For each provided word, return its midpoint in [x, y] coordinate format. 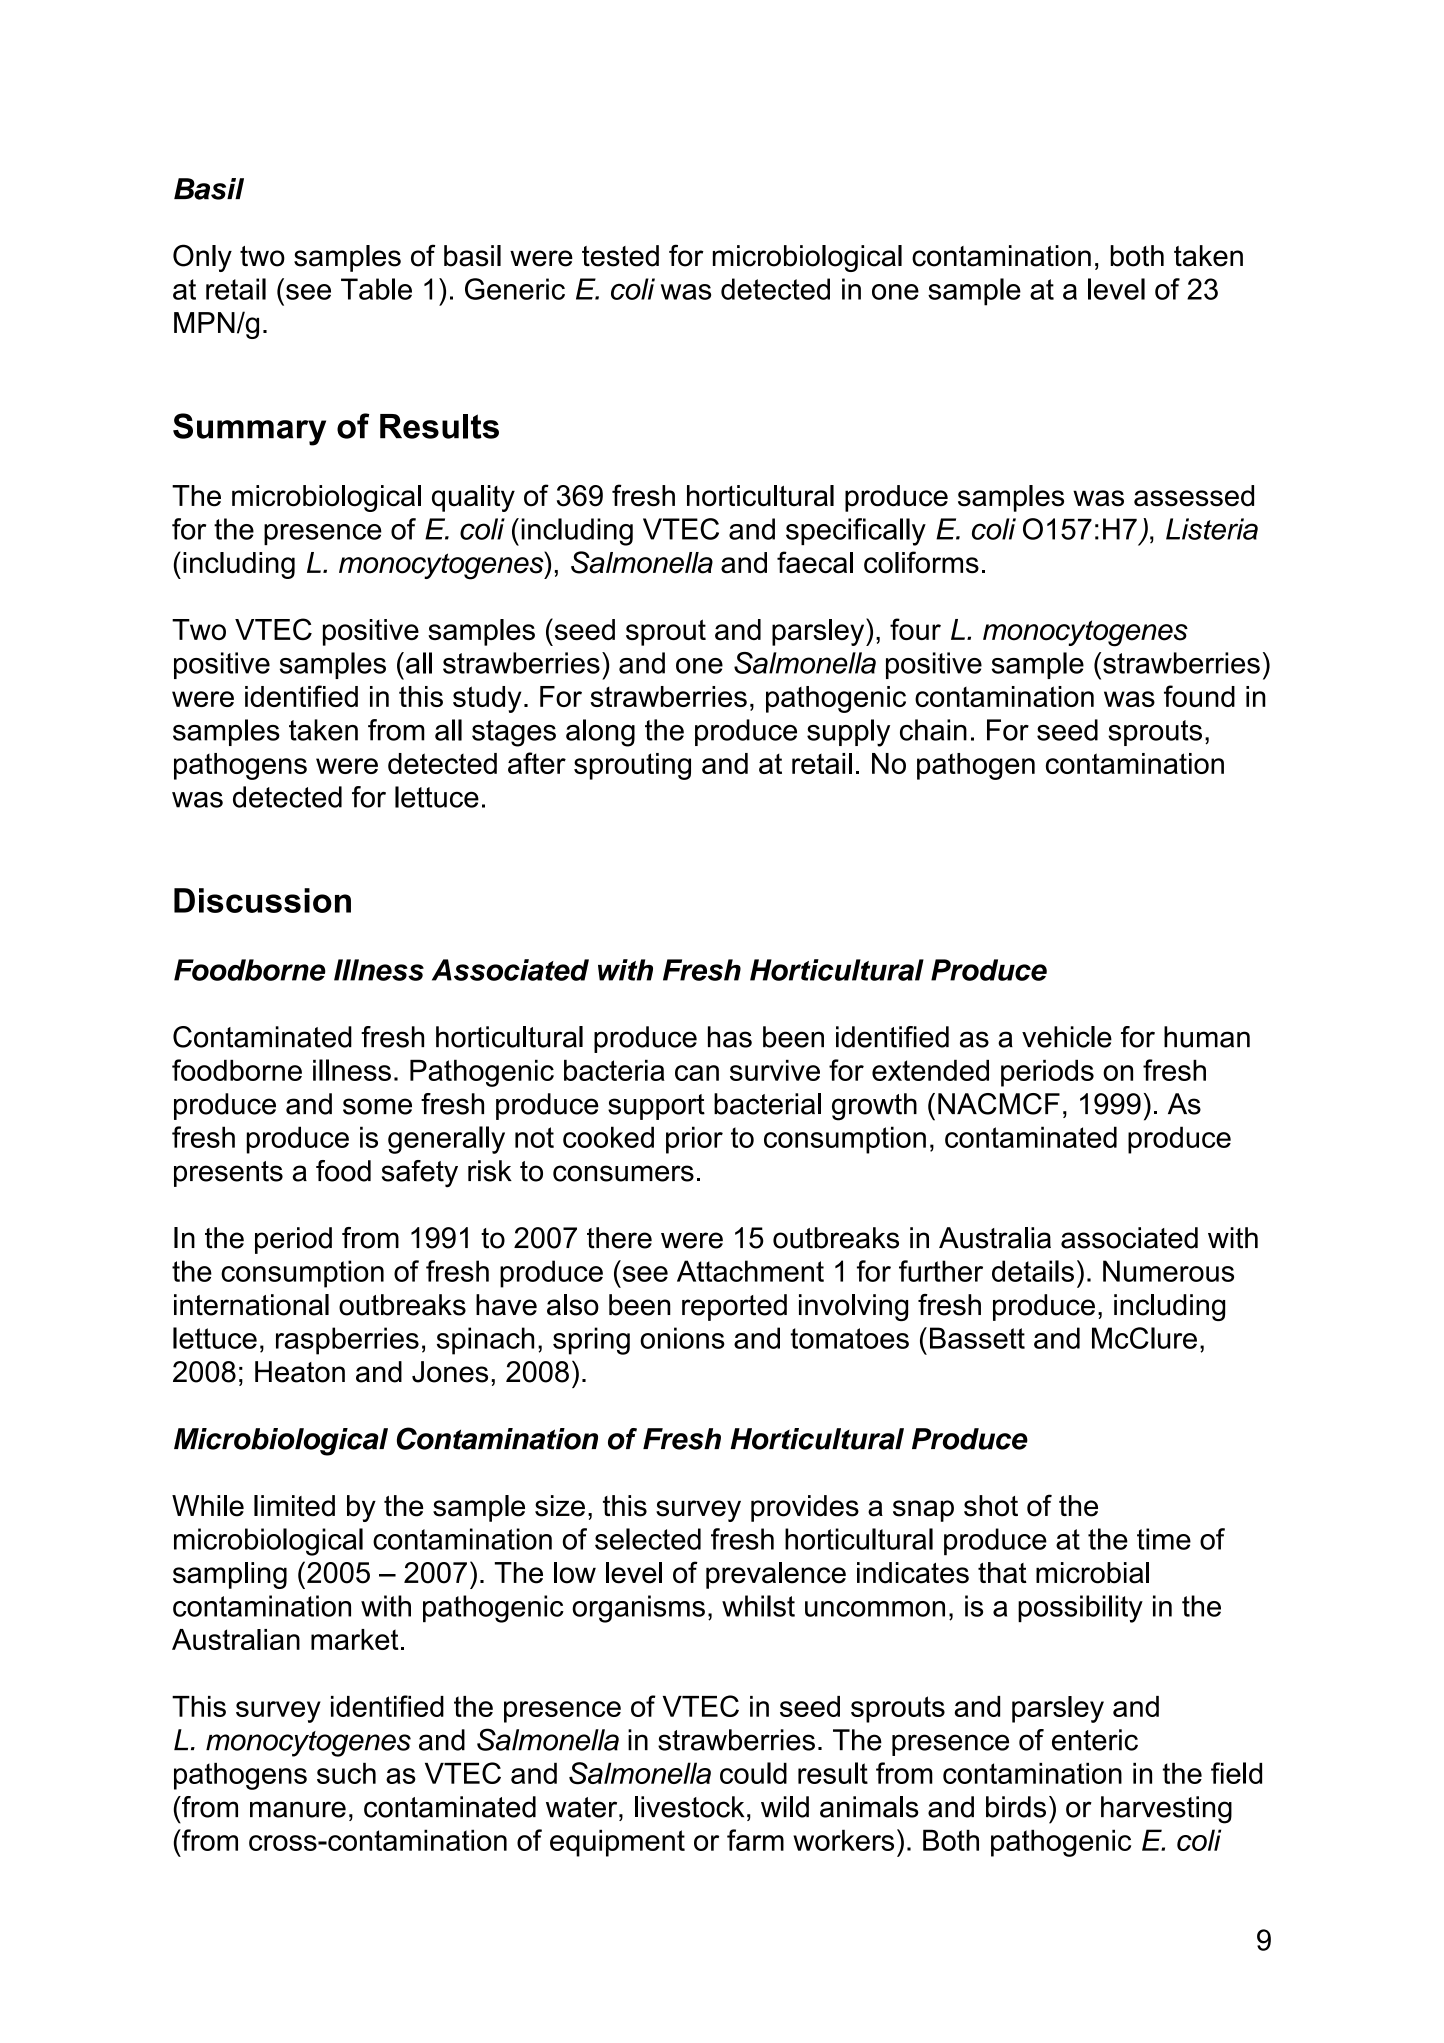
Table [376, 289]
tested [620, 256]
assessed [1194, 496]
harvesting [1166, 1810]
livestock [689, 1807]
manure [298, 1809]
